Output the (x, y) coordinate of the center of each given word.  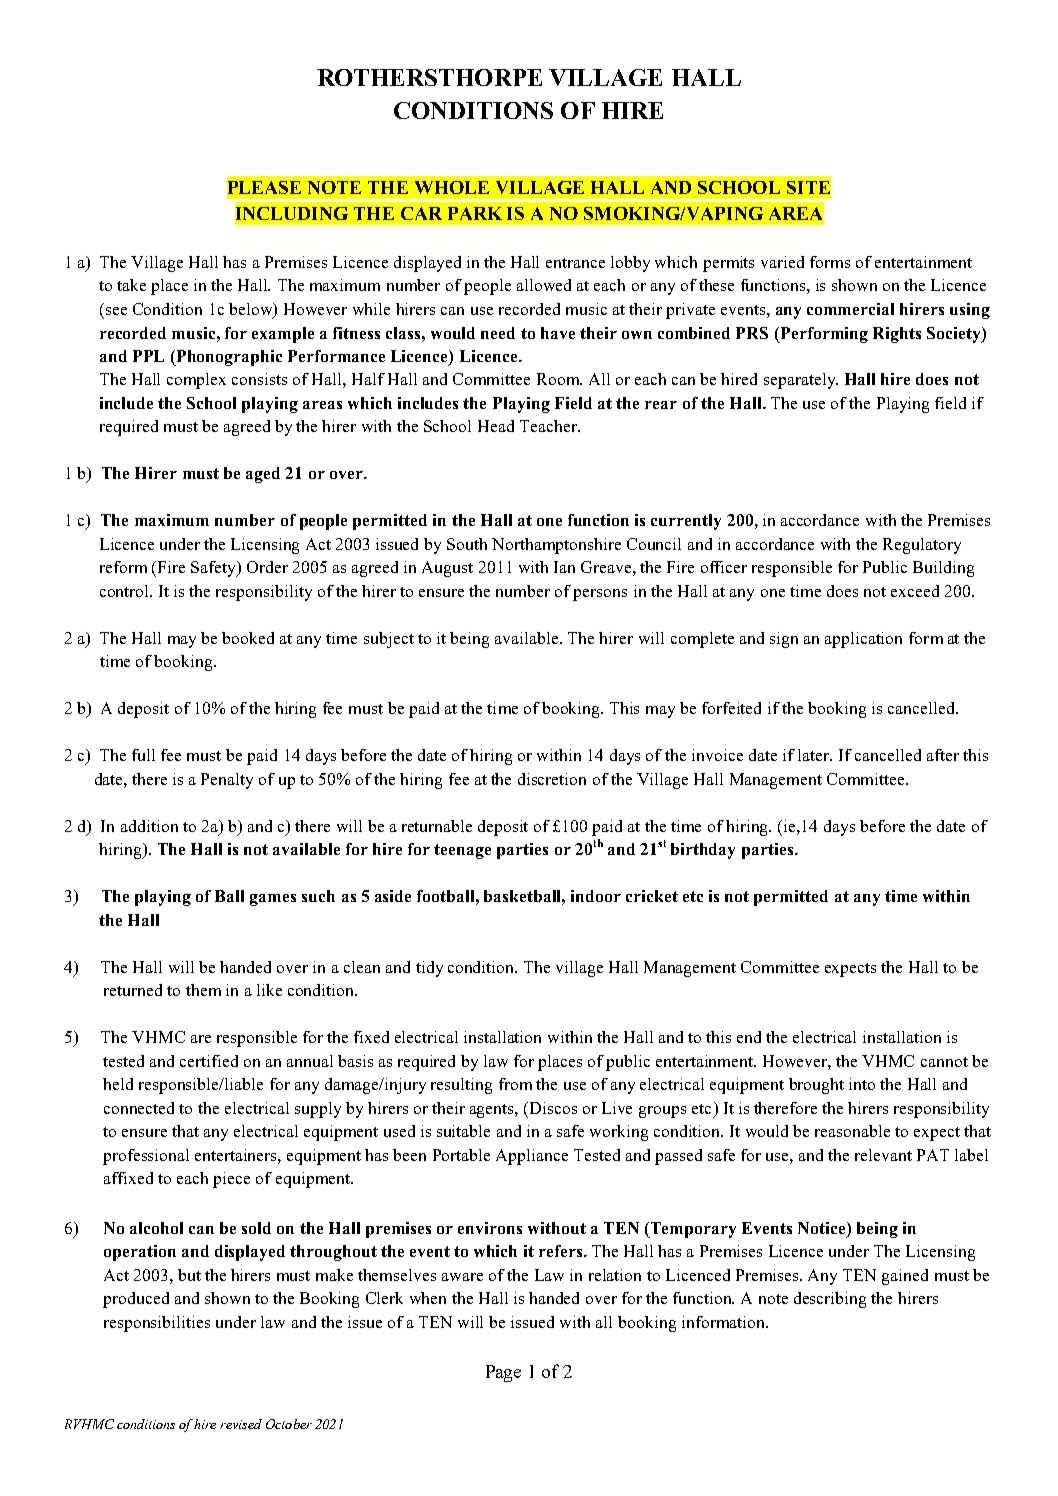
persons (600, 595)
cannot (944, 1062)
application (863, 640)
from (515, 1084)
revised (241, 1424)
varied (782, 262)
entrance (575, 263)
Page (503, 1373)
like (269, 990)
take (131, 285)
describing (830, 1300)
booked (248, 638)
